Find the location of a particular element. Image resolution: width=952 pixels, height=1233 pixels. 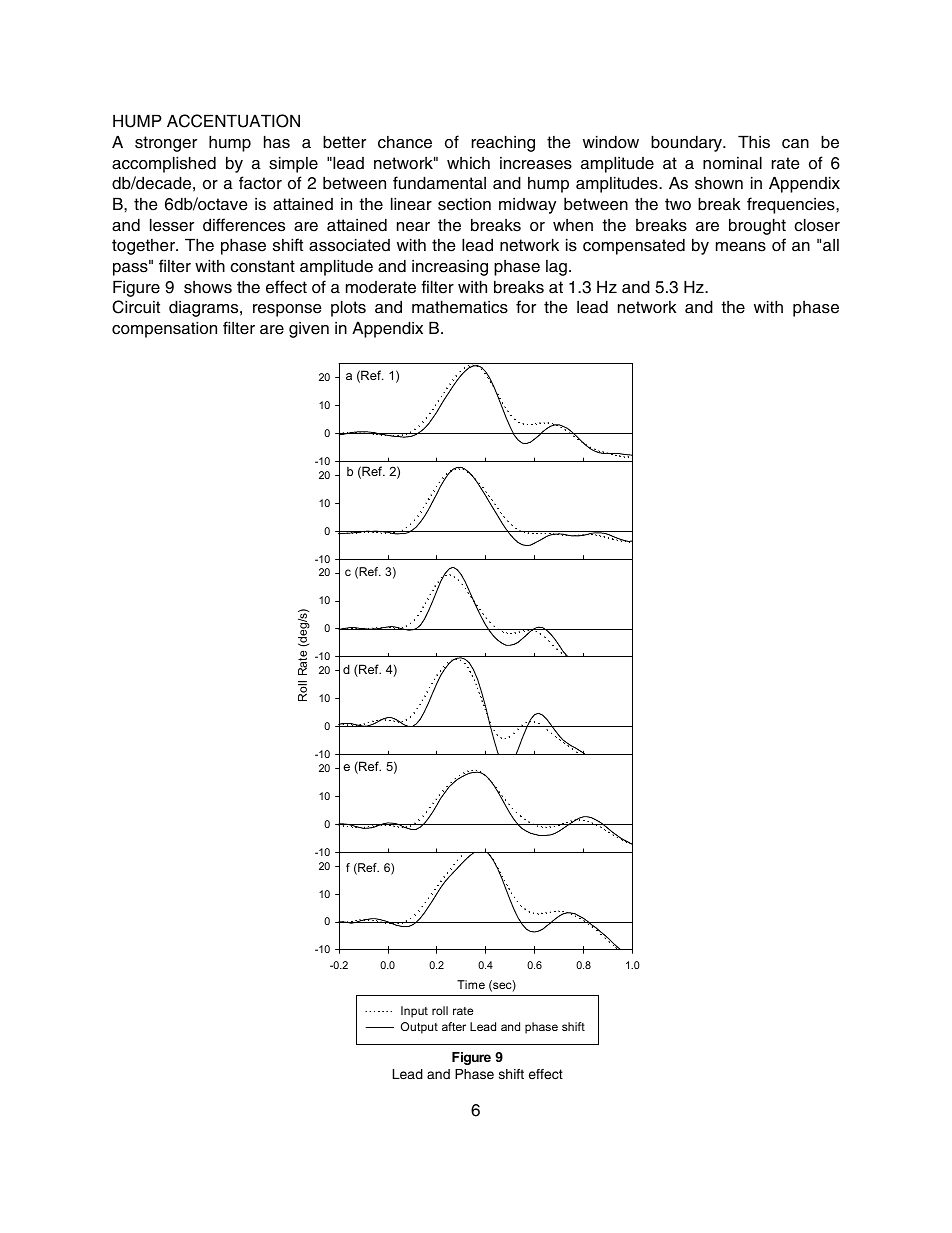

mathematics is located at coordinates (460, 307).
